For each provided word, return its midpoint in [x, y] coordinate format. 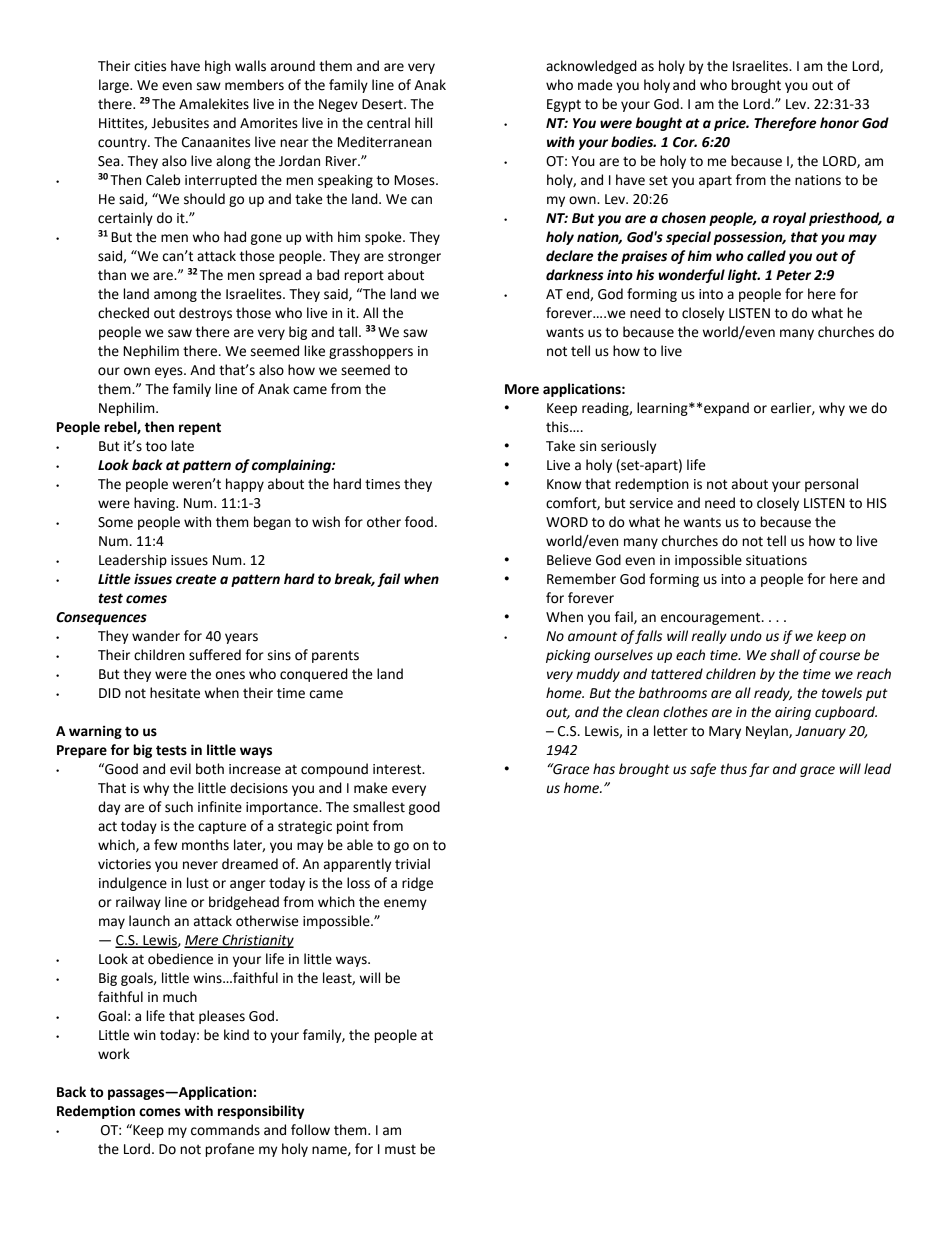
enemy [405, 904]
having [155, 504]
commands [225, 1130]
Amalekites [214, 104]
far [759, 770]
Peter [793, 275]
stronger [414, 258]
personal [831, 485]
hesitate [175, 693]
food [419, 522]
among [175, 296]
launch [149, 921]
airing [793, 713]
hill [423, 122]
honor [839, 123]
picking [568, 656]
